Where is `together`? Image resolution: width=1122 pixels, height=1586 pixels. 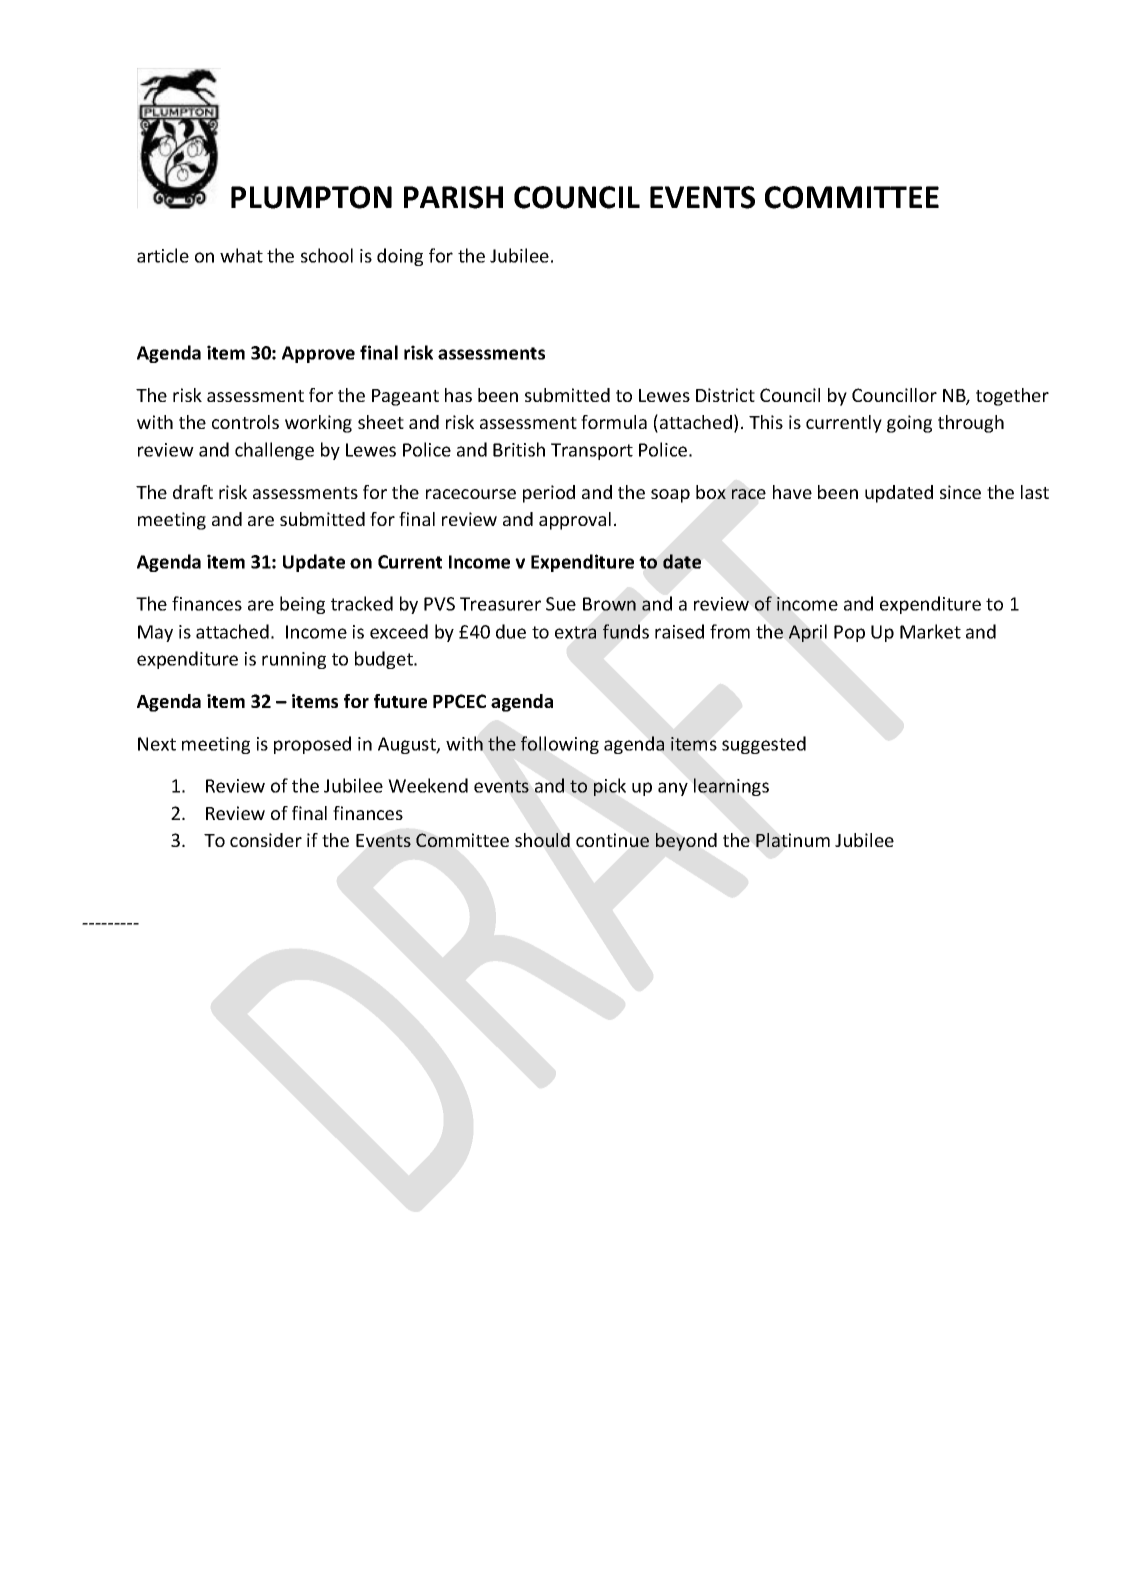
together is located at coordinates (1012, 397).
